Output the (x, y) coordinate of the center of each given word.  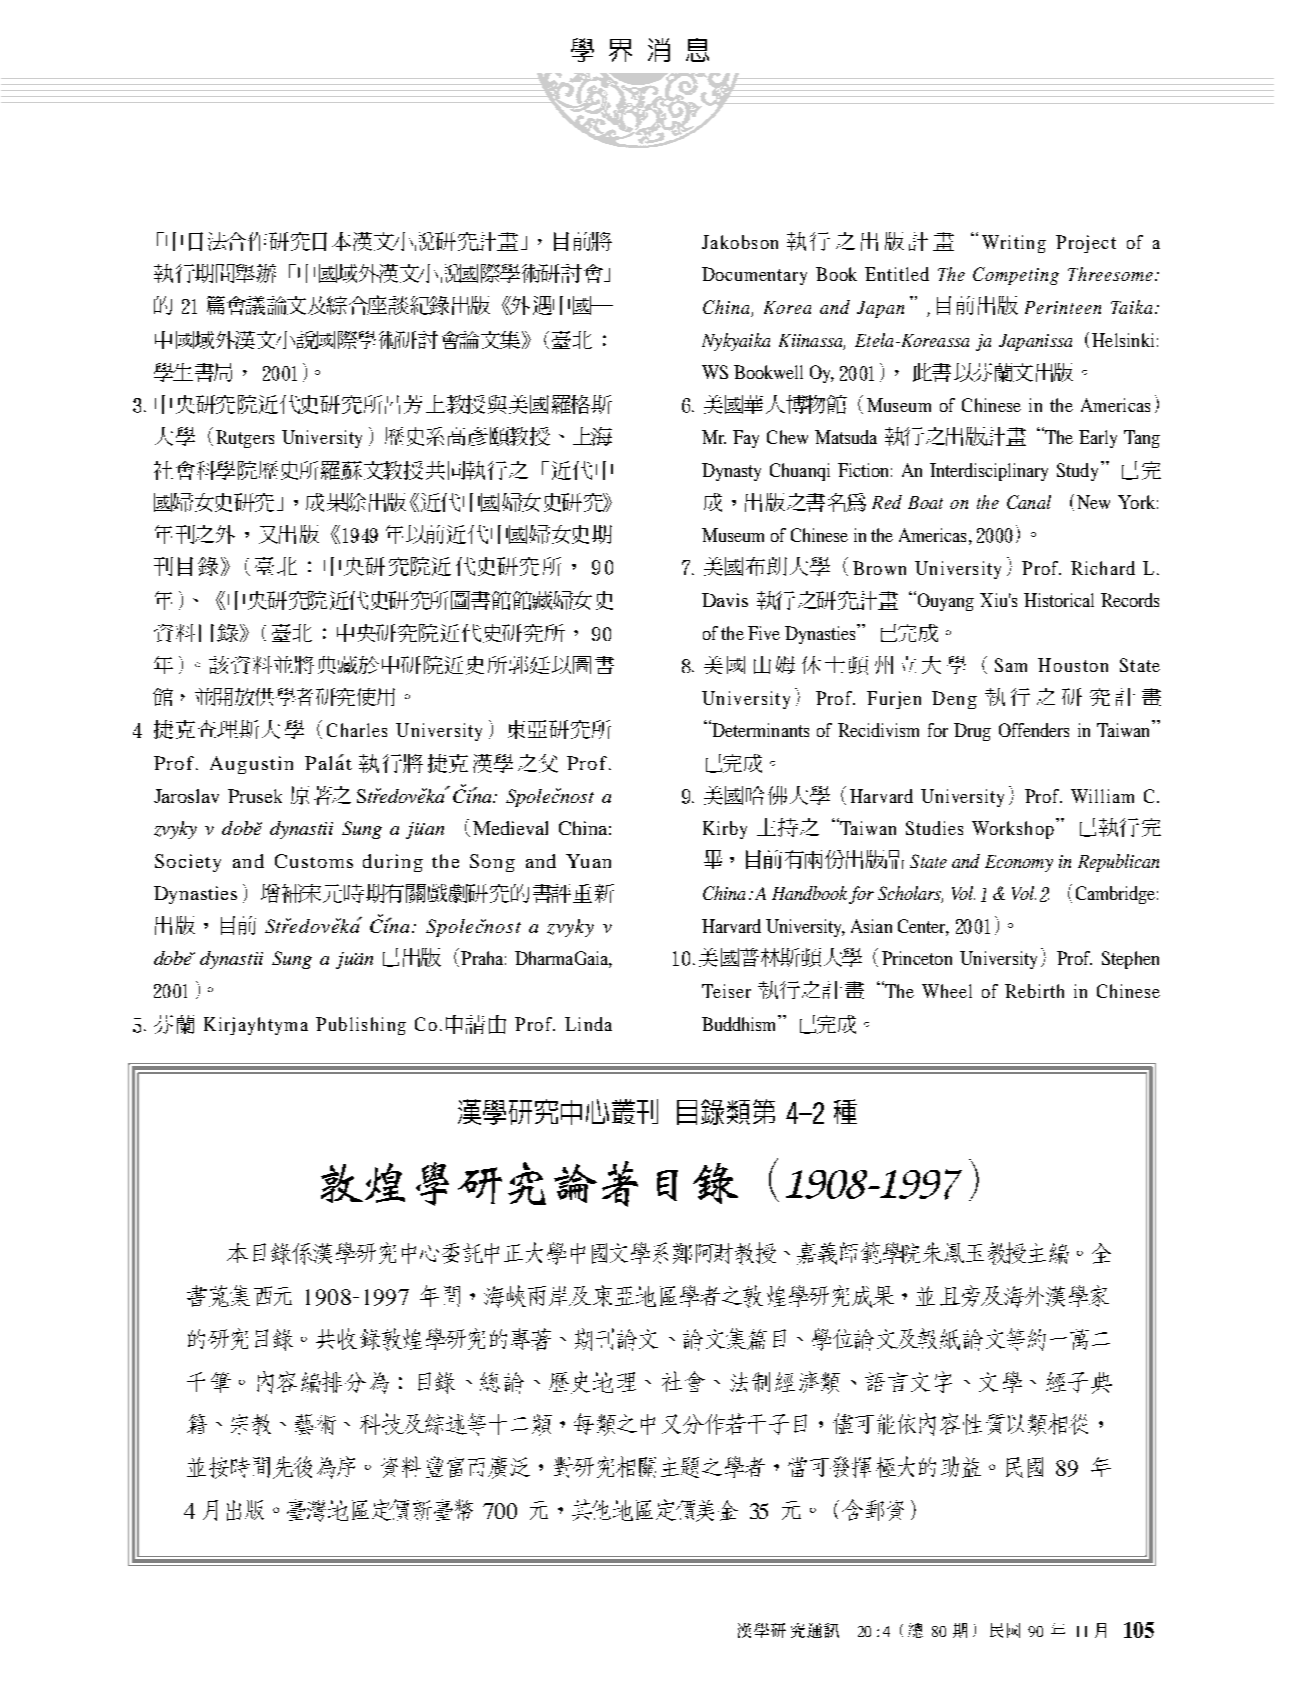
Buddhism (740, 1023)
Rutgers (245, 439)
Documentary (754, 276)
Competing (1016, 276)
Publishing (361, 1026)
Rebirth (1034, 991)
